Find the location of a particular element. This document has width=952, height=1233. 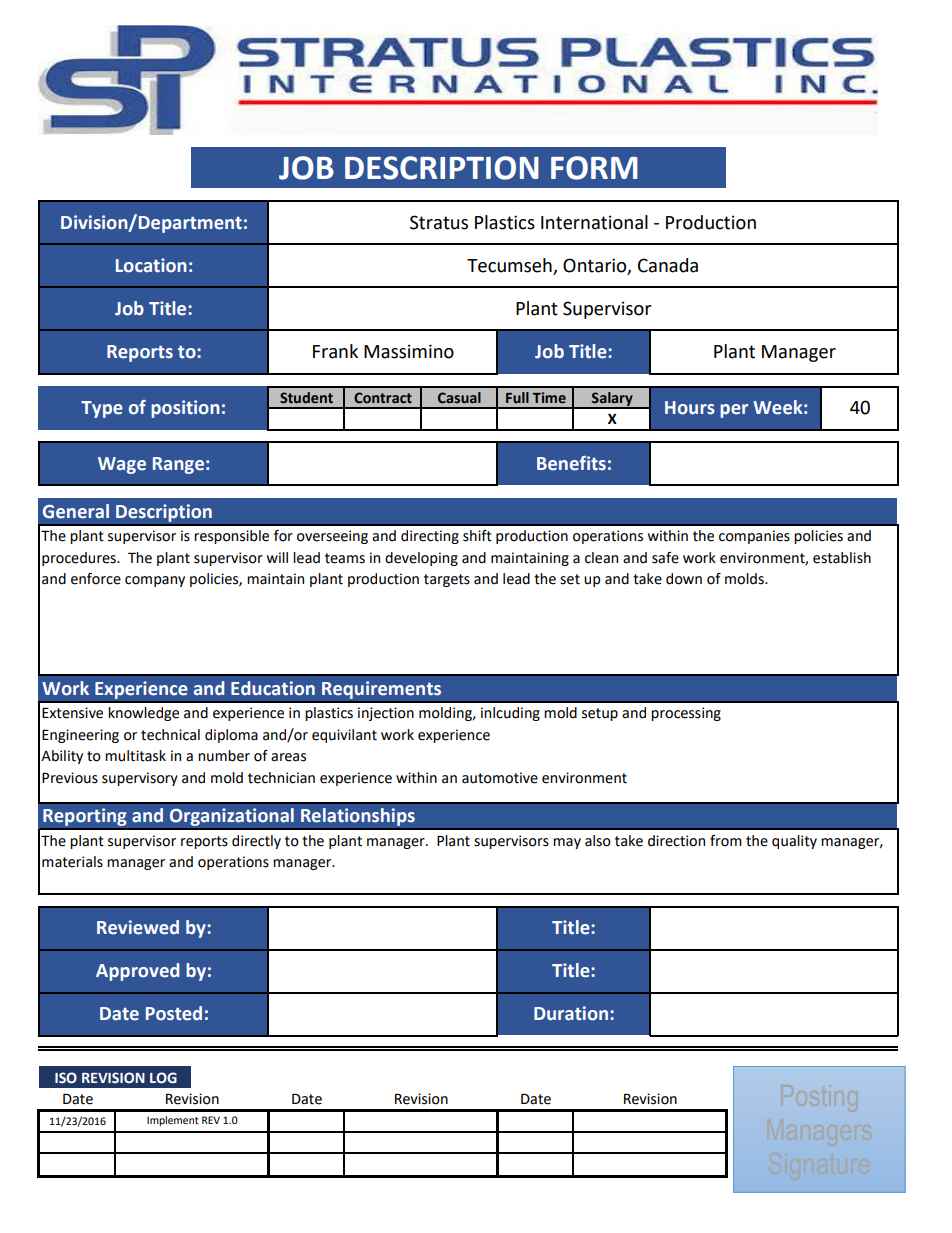

position is located at coordinates (185, 409).
